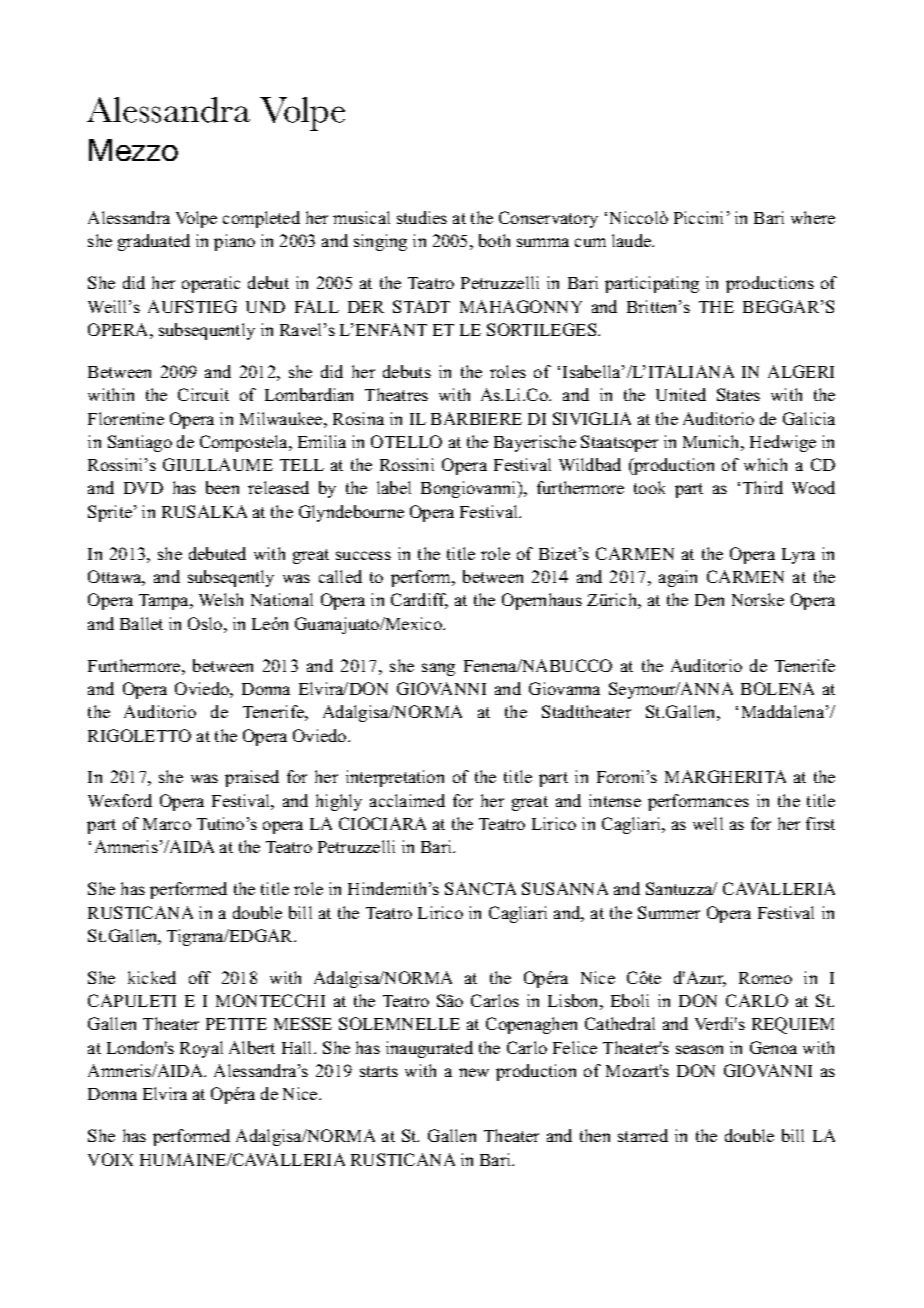 The image size is (924, 1308). Describe the element at coordinates (201, 1049) in the document. I see `Royal` at that location.
